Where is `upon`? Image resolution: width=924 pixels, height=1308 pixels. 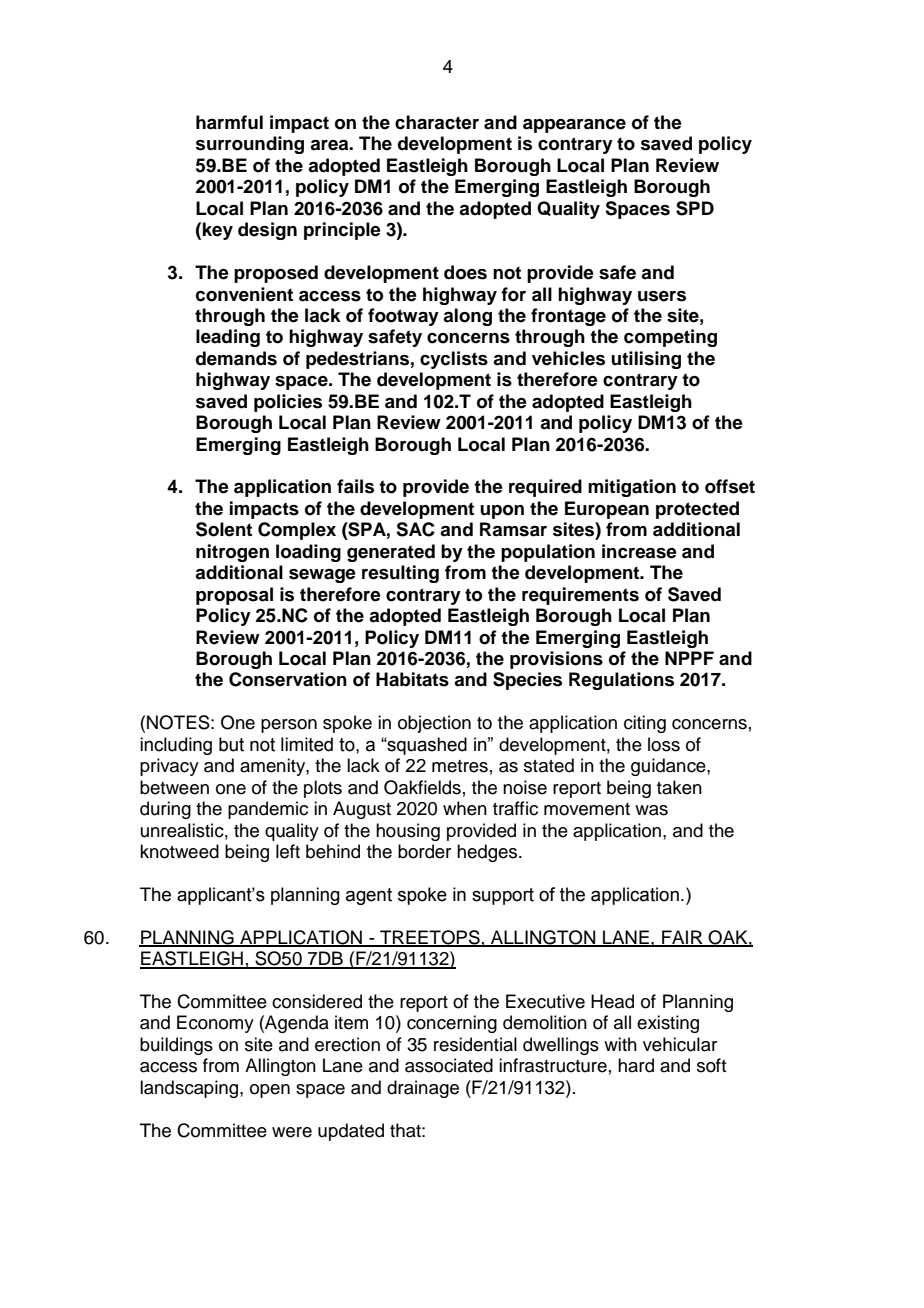 upon is located at coordinates (502, 512).
